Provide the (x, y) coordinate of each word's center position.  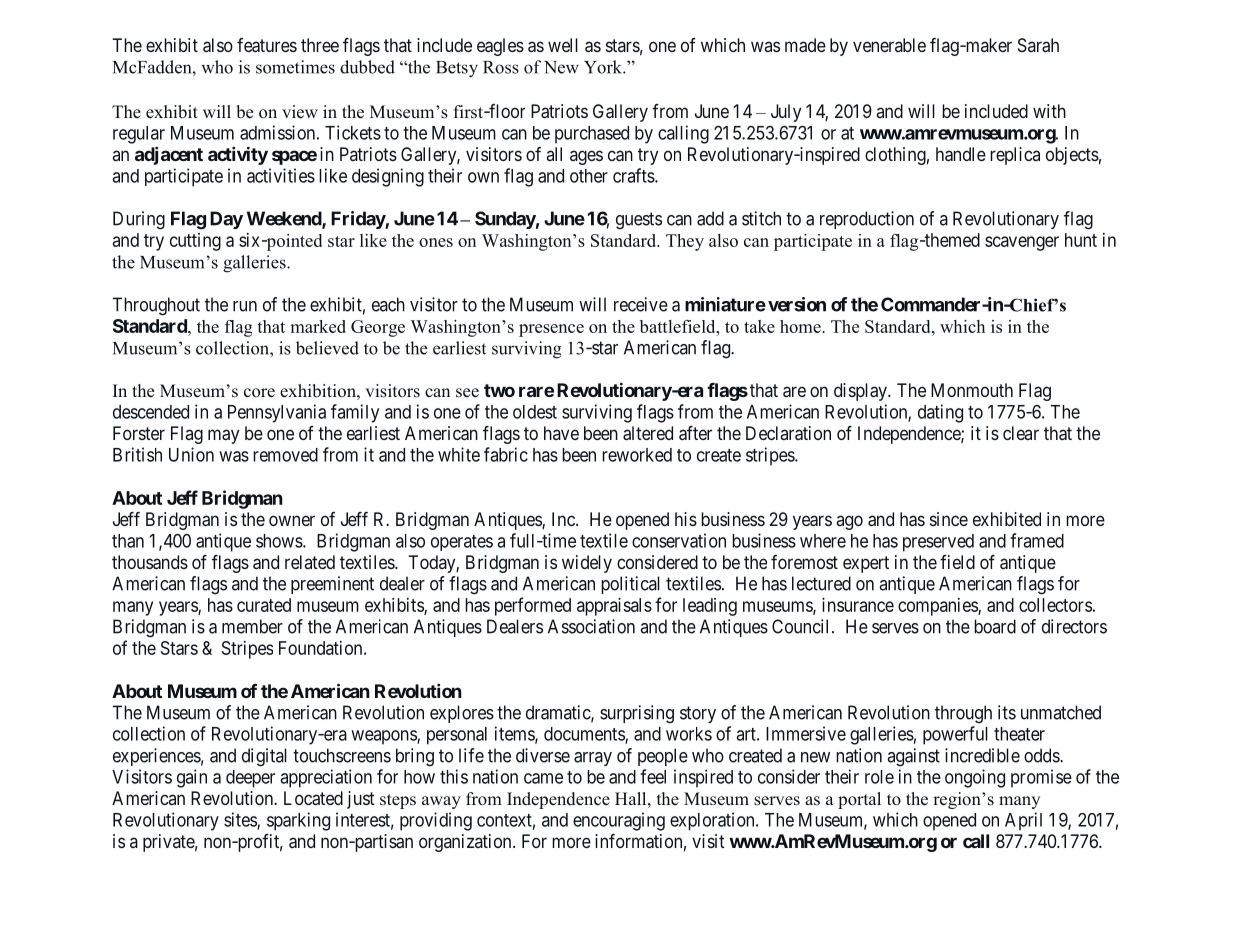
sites (241, 820)
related (310, 562)
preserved (938, 543)
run (245, 306)
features (267, 45)
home (801, 326)
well (563, 45)
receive (641, 304)
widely (587, 564)
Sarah (1038, 45)
